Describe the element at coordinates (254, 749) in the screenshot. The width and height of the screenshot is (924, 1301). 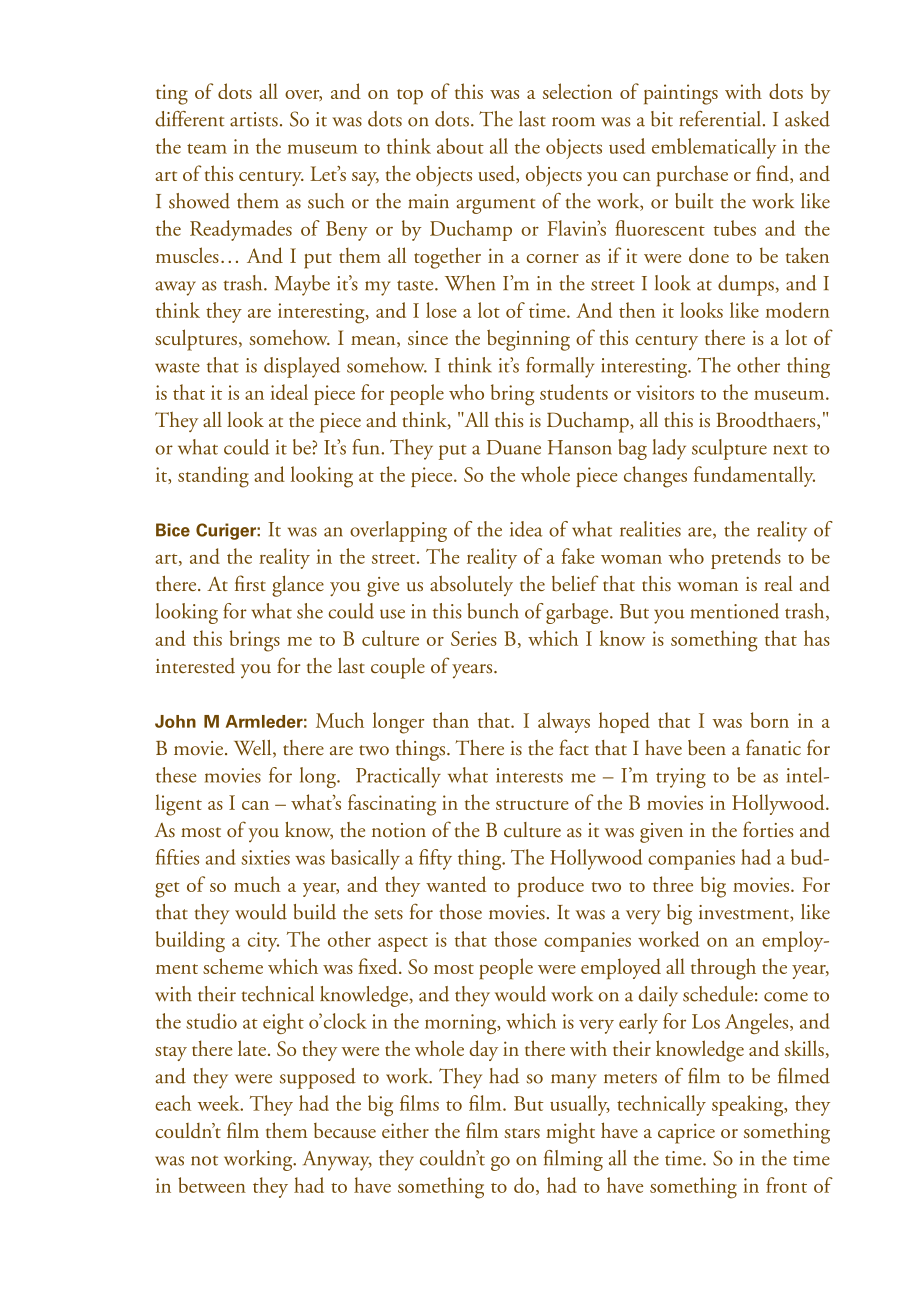
I see `Well` at that location.
